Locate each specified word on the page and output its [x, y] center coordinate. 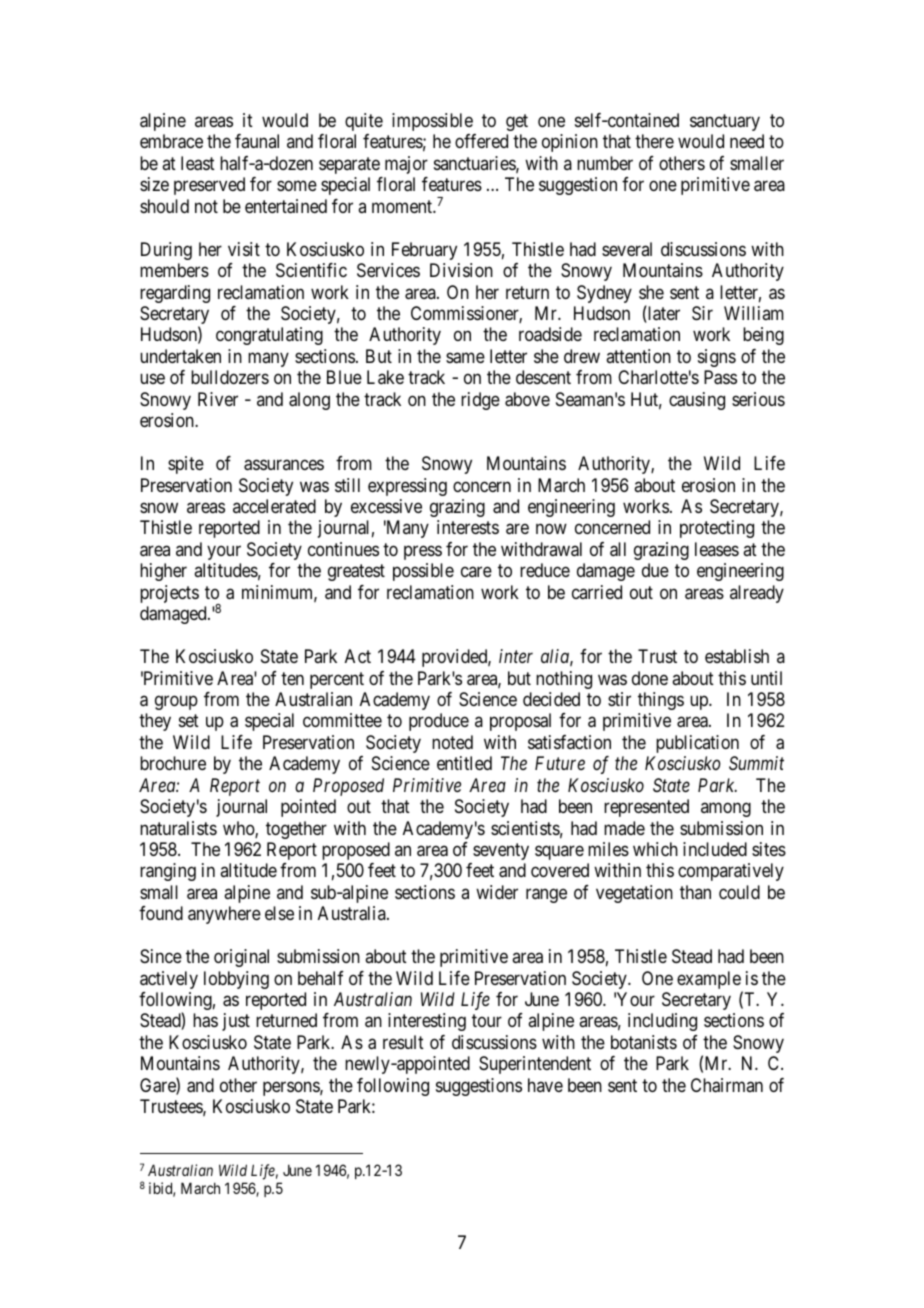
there [654, 141]
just [236, 1022]
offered [481, 141]
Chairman [727, 1085]
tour [487, 1021]
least [198, 163]
